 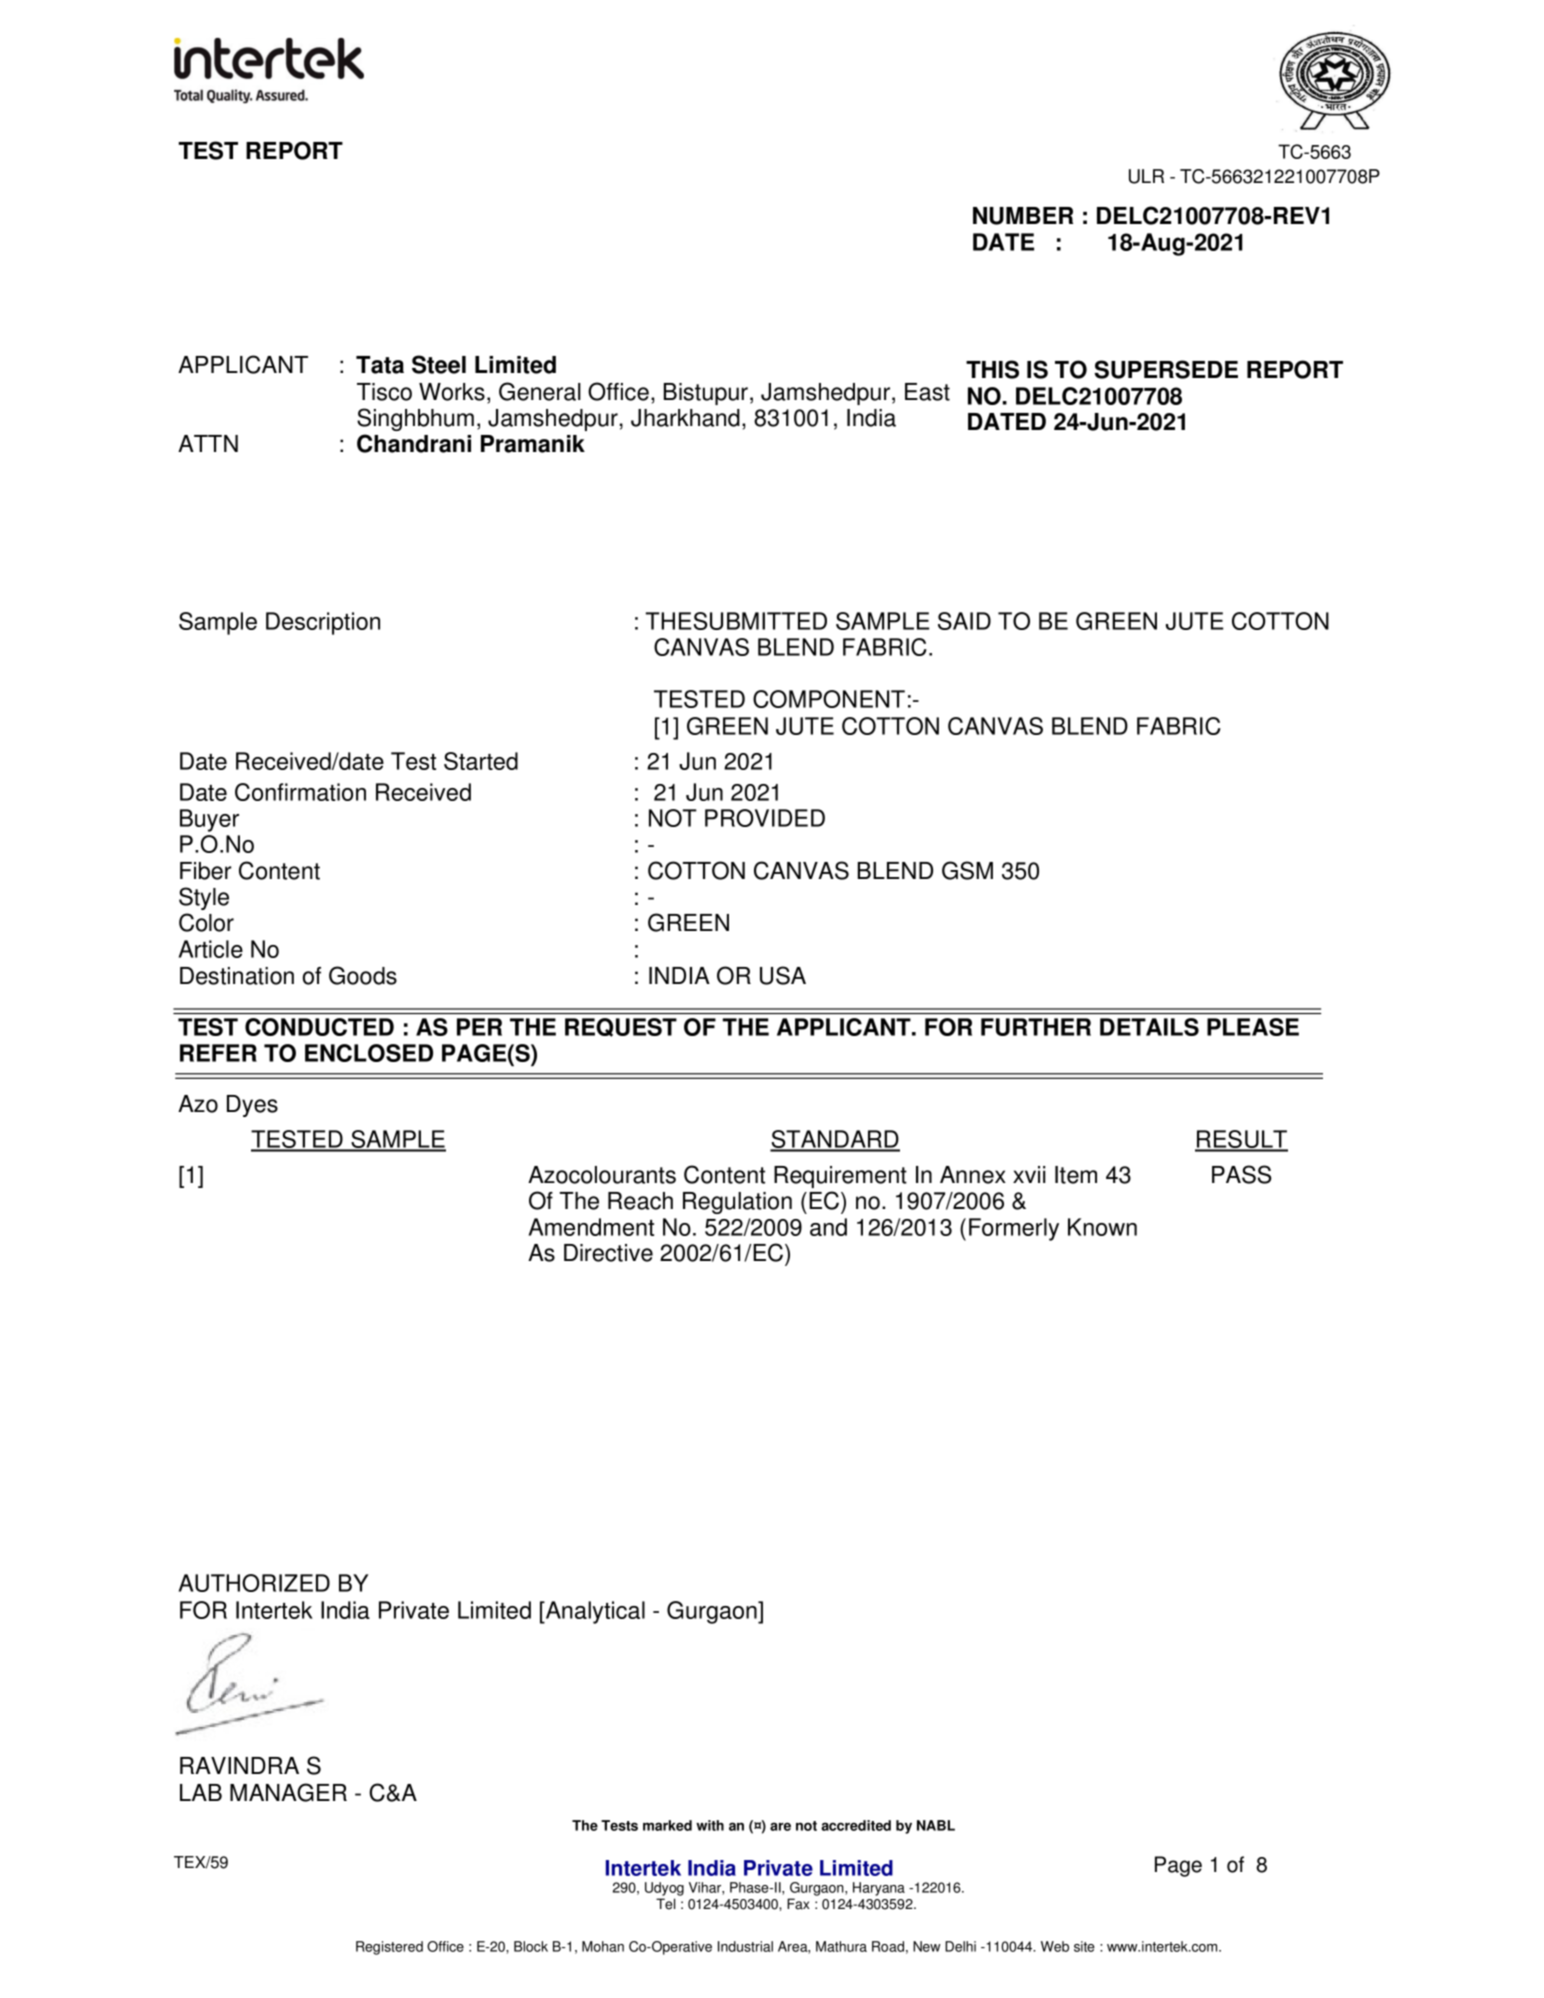 What do you see at coordinates (685, 418) in the page?
I see `Jharkhand` at bounding box center [685, 418].
